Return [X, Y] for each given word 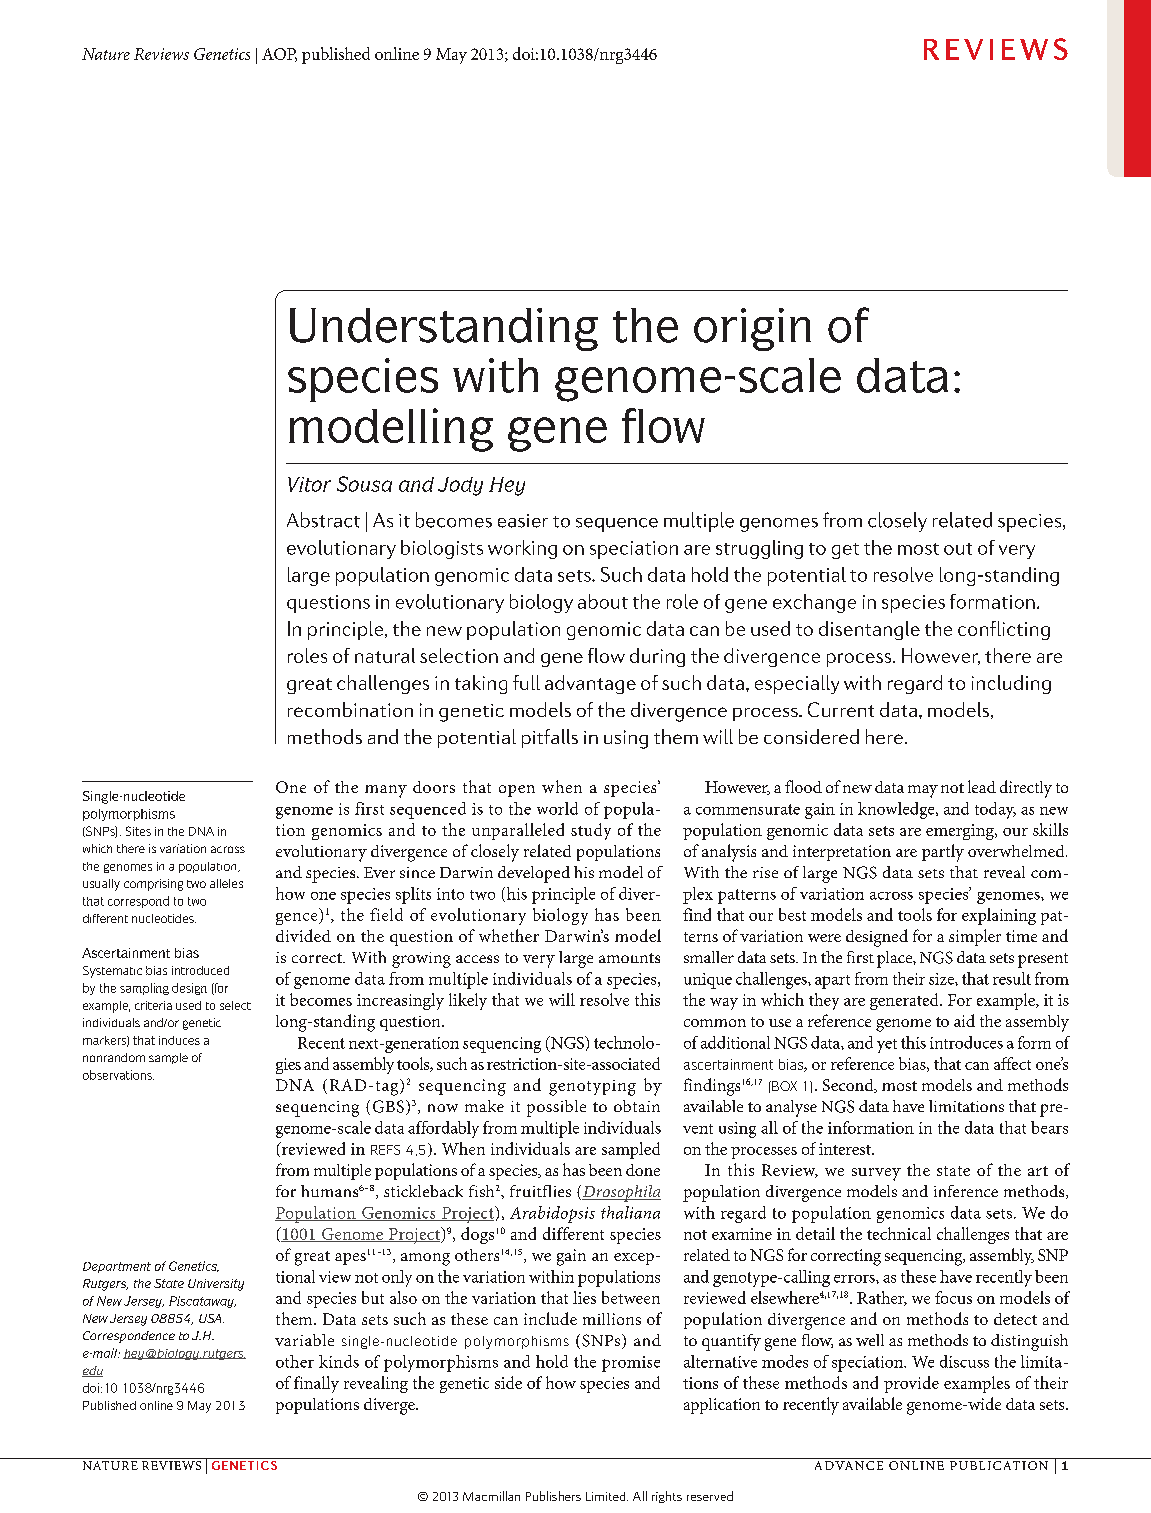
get [845, 551]
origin [752, 329]
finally [316, 1384]
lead [982, 786]
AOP [279, 55]
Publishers [553, 1496]
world [557, 808]
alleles [226, 883]
